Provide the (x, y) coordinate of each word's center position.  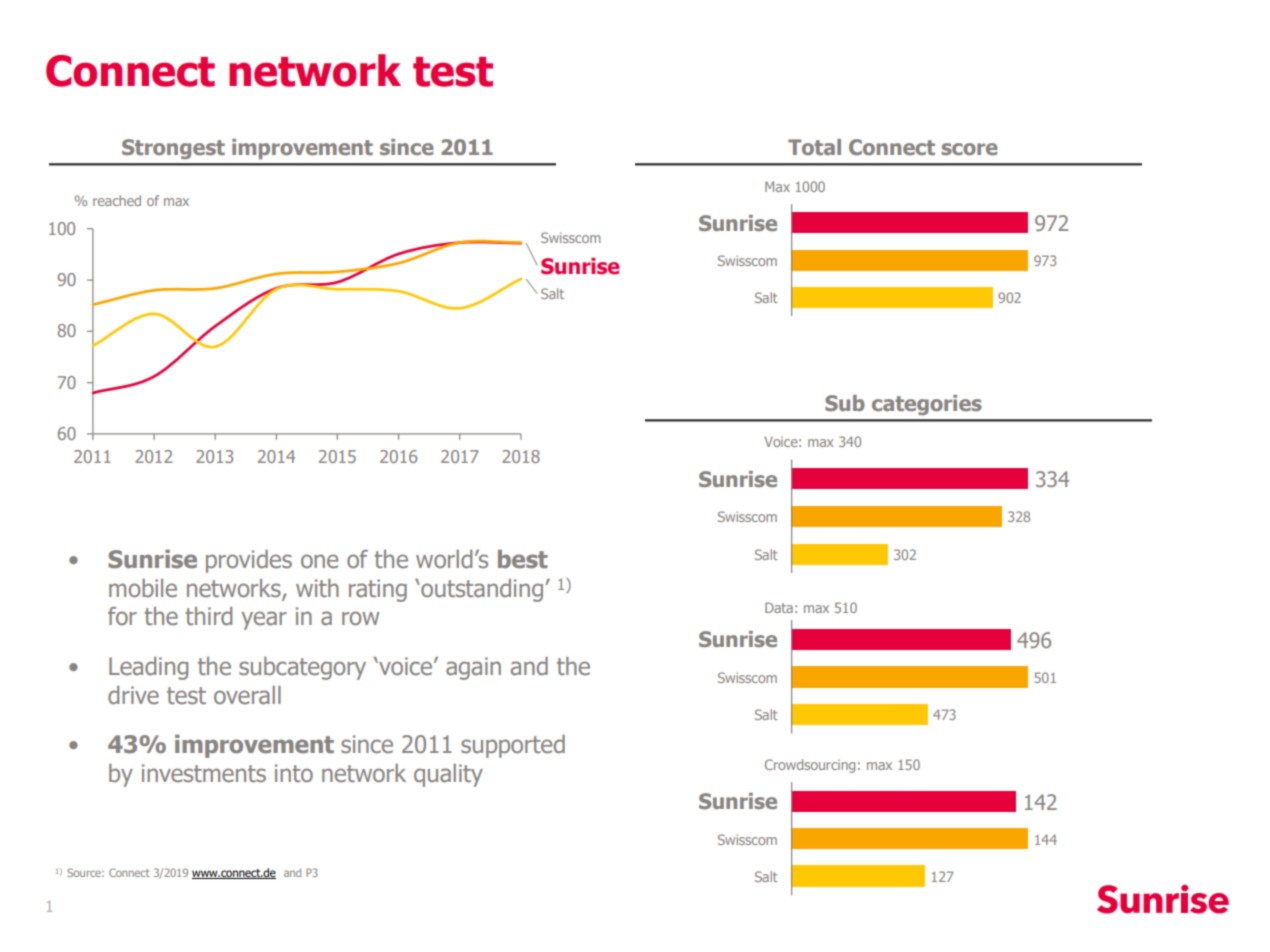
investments (204, 773)
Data (779, 607)
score (969, 149)
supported (513, 746)
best (523, 559)
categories (927, 405)
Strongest (173, 149)
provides (249, 561)
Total (814, 147)
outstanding (482, 590)
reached (117, 200)
